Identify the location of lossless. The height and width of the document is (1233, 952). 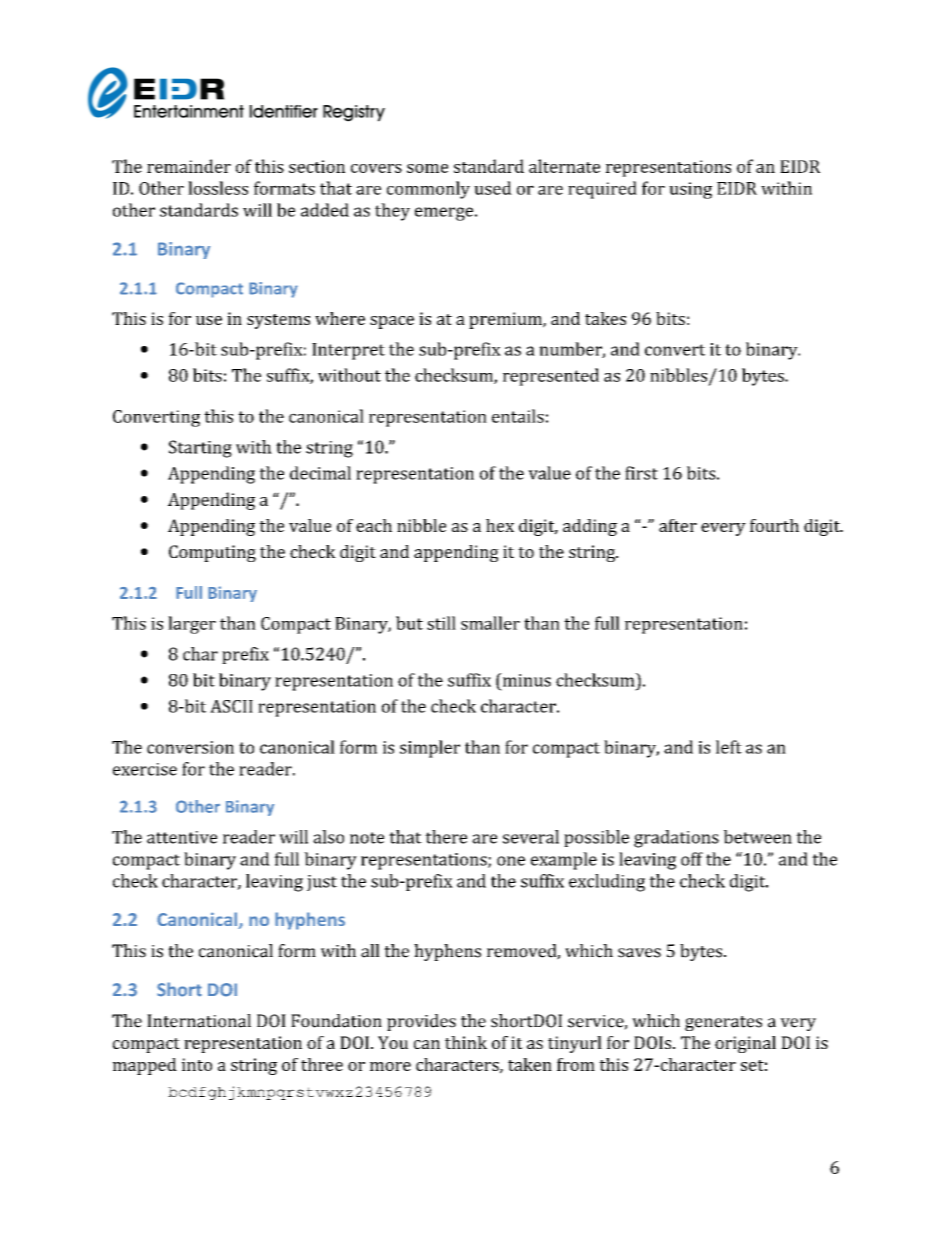
(218, 188).
